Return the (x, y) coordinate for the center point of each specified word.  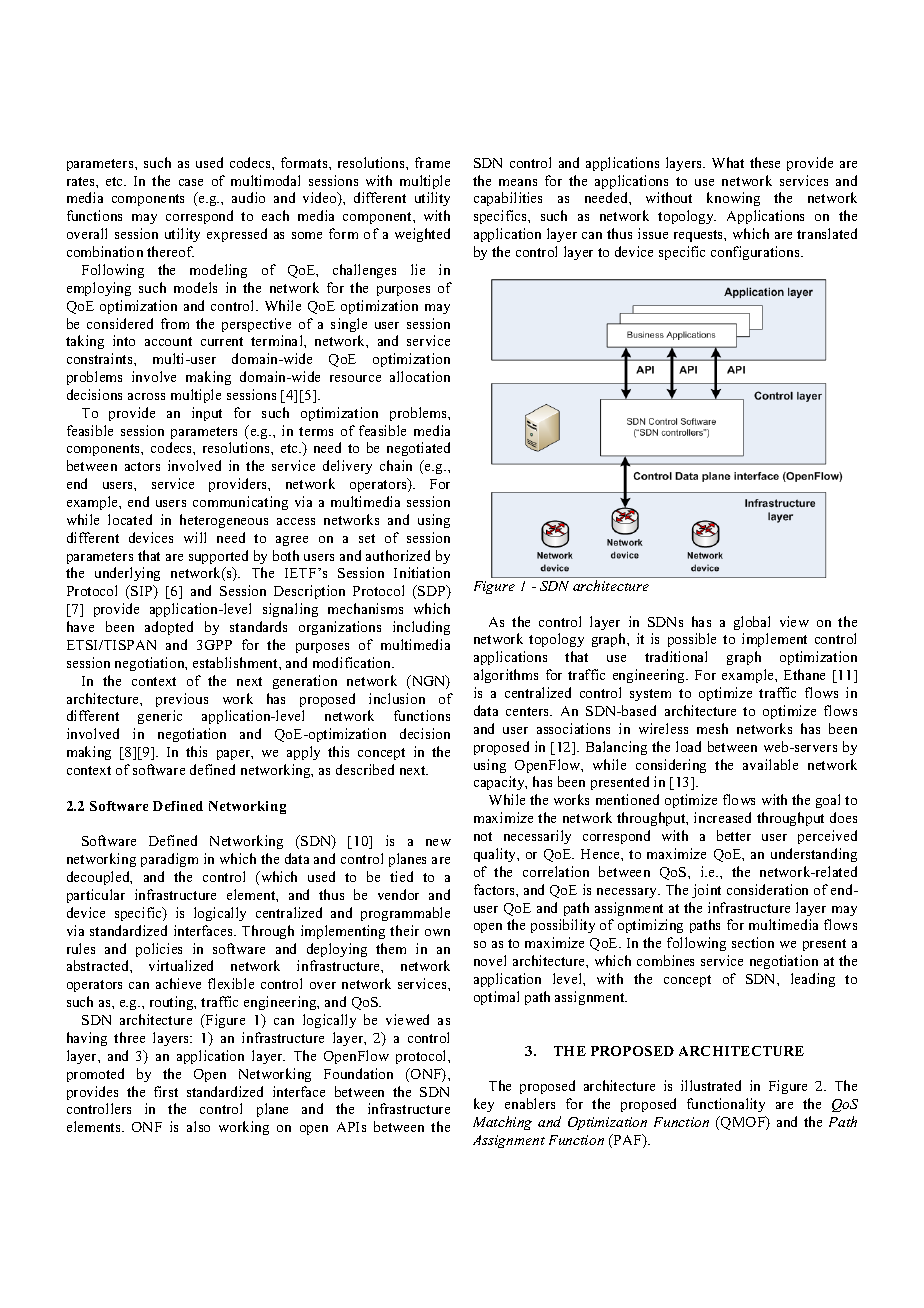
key (484, 1105)
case (191, 182)
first (166, 1091)
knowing (733, 199)
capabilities (508, 199)
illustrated (711, 1085)
